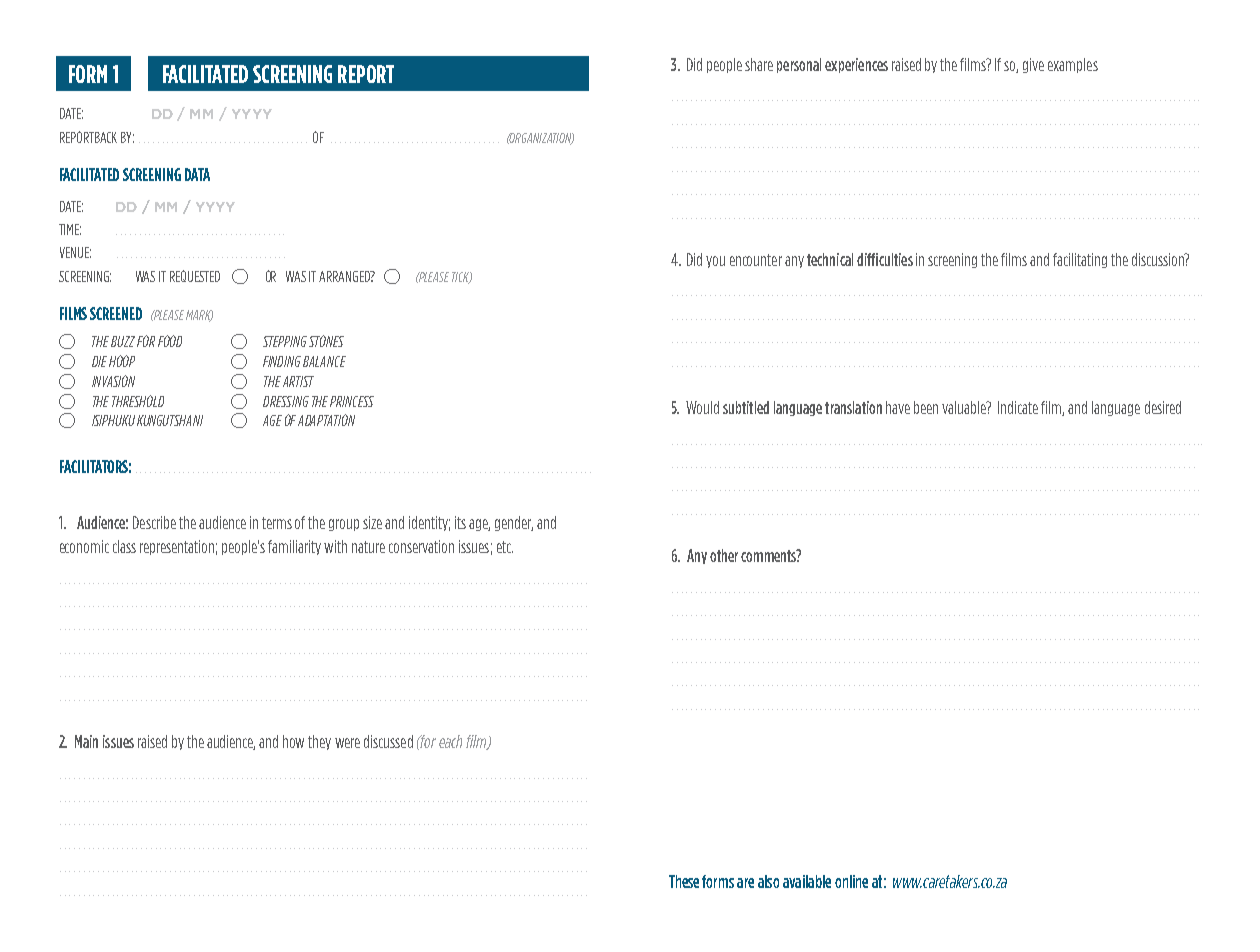 The image size is (1260, 952). I want to click on each, so click(450, 741).
